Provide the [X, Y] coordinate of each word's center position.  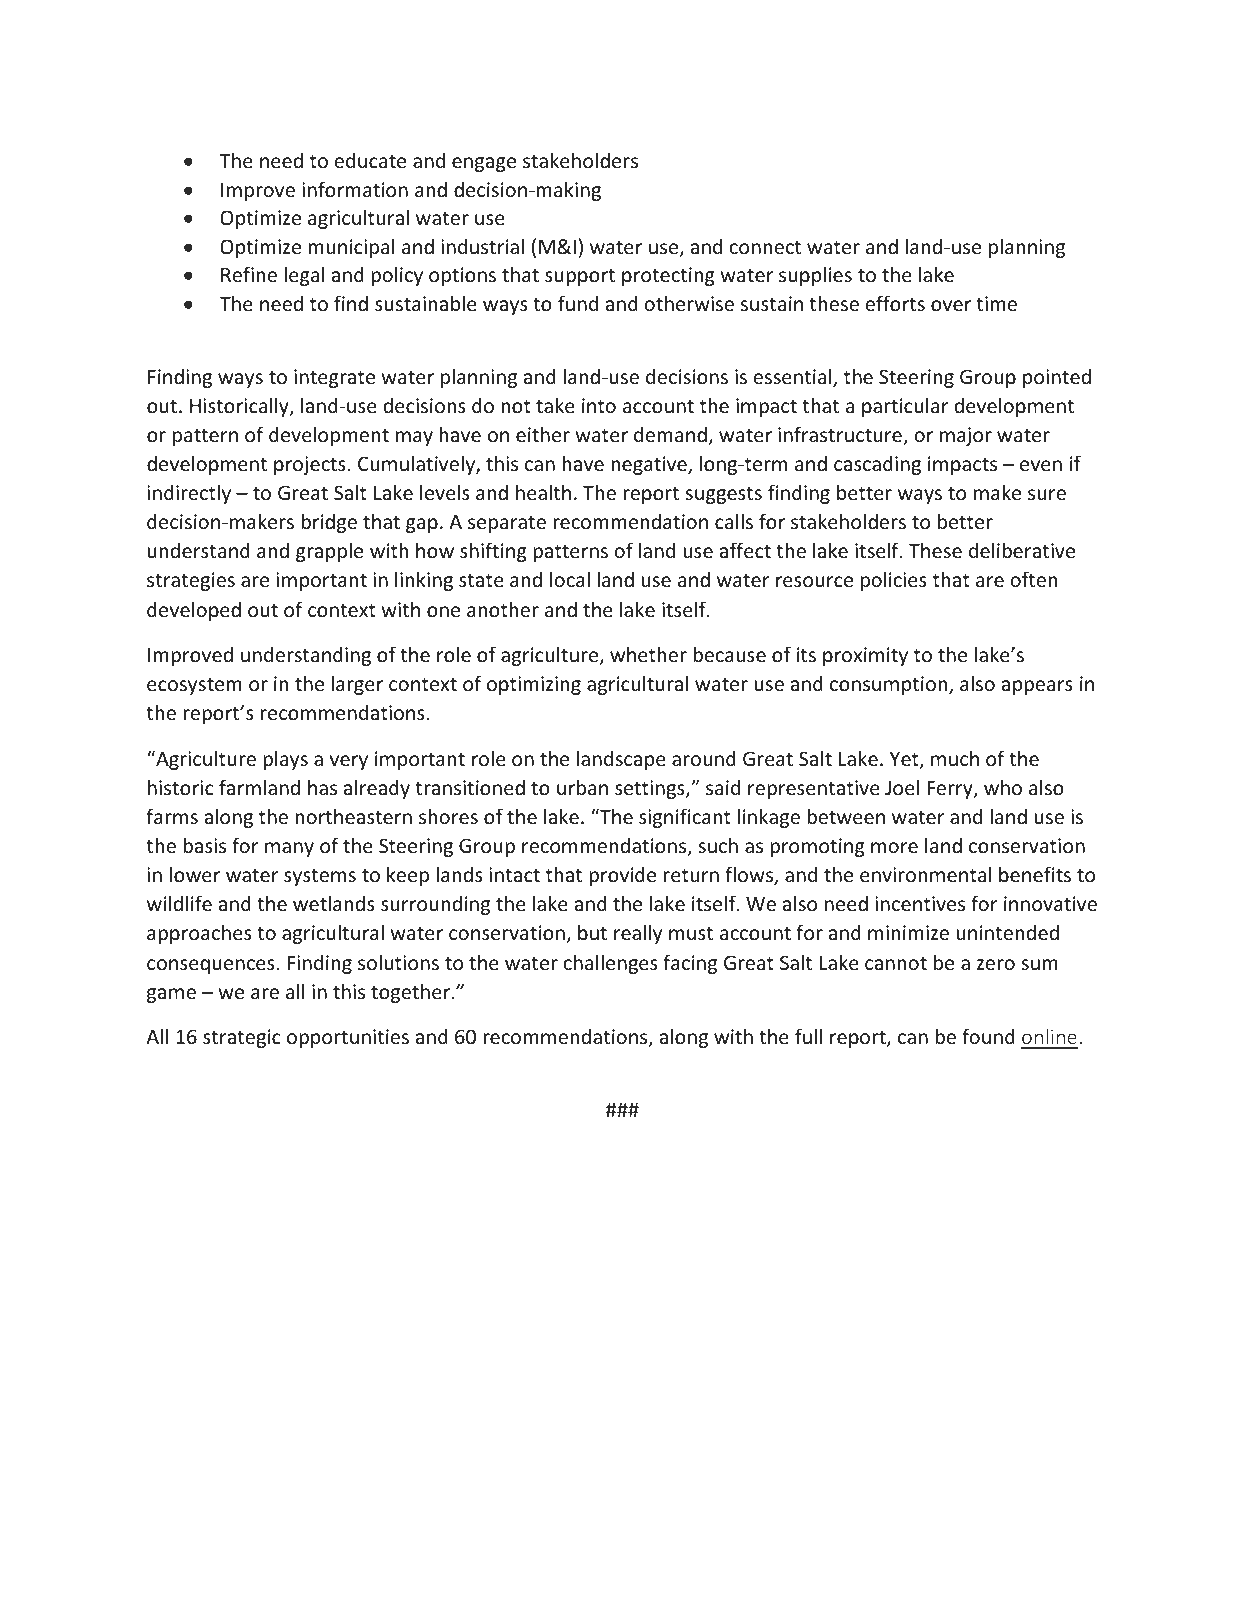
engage [484, 164]
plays [285, 760]
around [704, 758]
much [955, 758]
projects [310, 465]
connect [765, 247]
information [355, 189]
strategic [242, 1038]
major [966, 436]
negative [650, 465]
